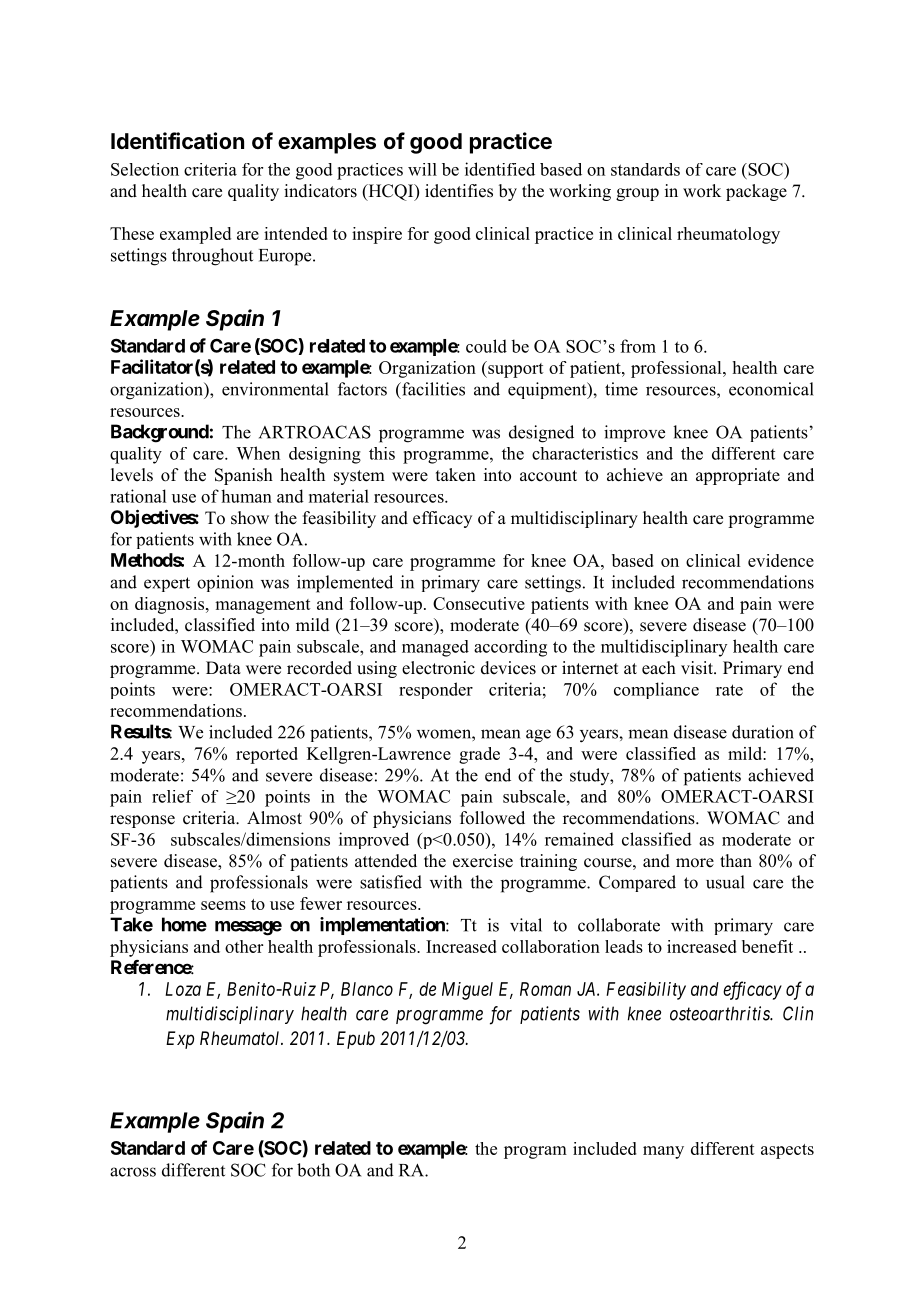  What do you see at coordinates (698, 668) in the image?
I see `visit` at bounding box center [698, 668].
